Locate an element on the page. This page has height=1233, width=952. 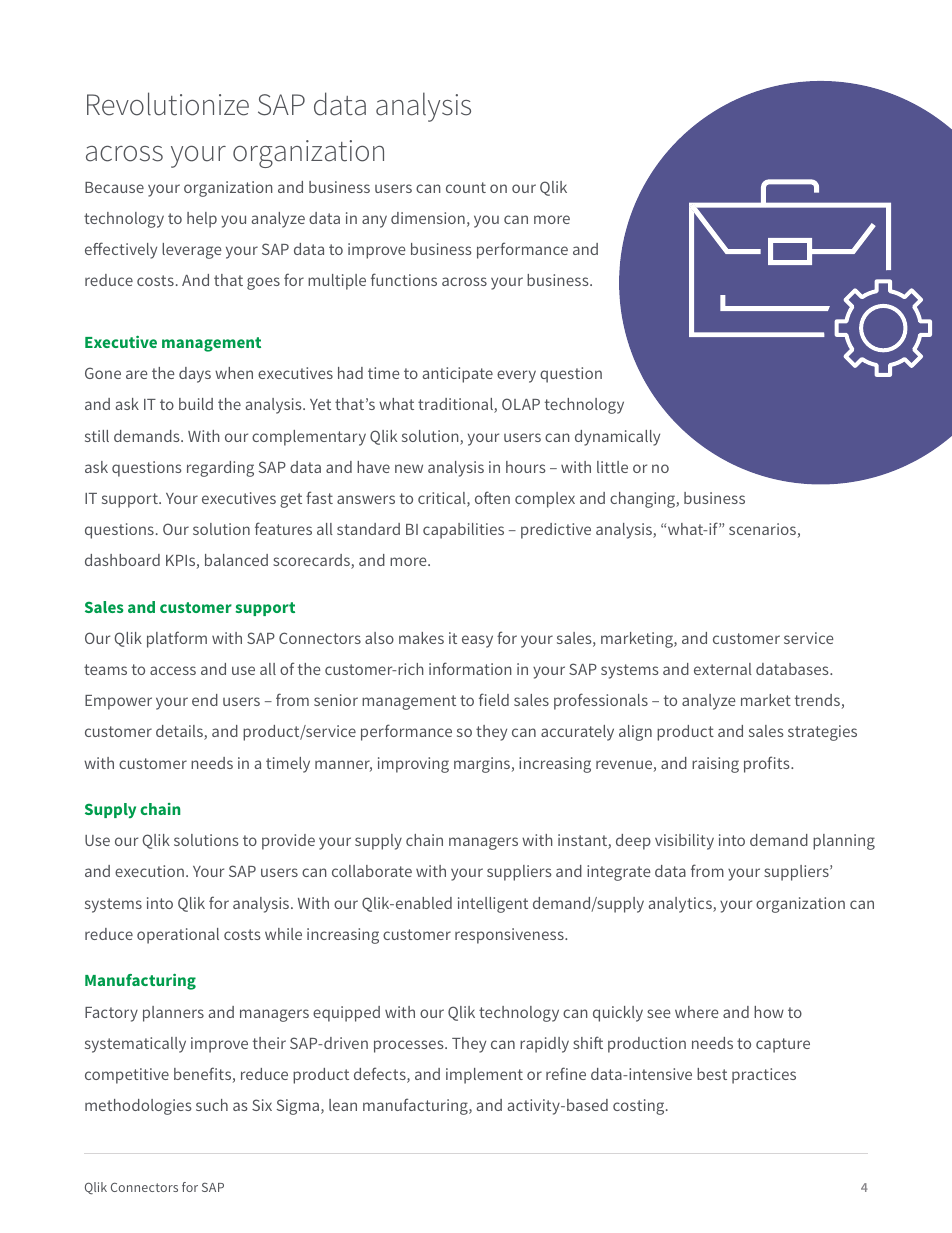
anticipate is located at coordinates (458, 375).
